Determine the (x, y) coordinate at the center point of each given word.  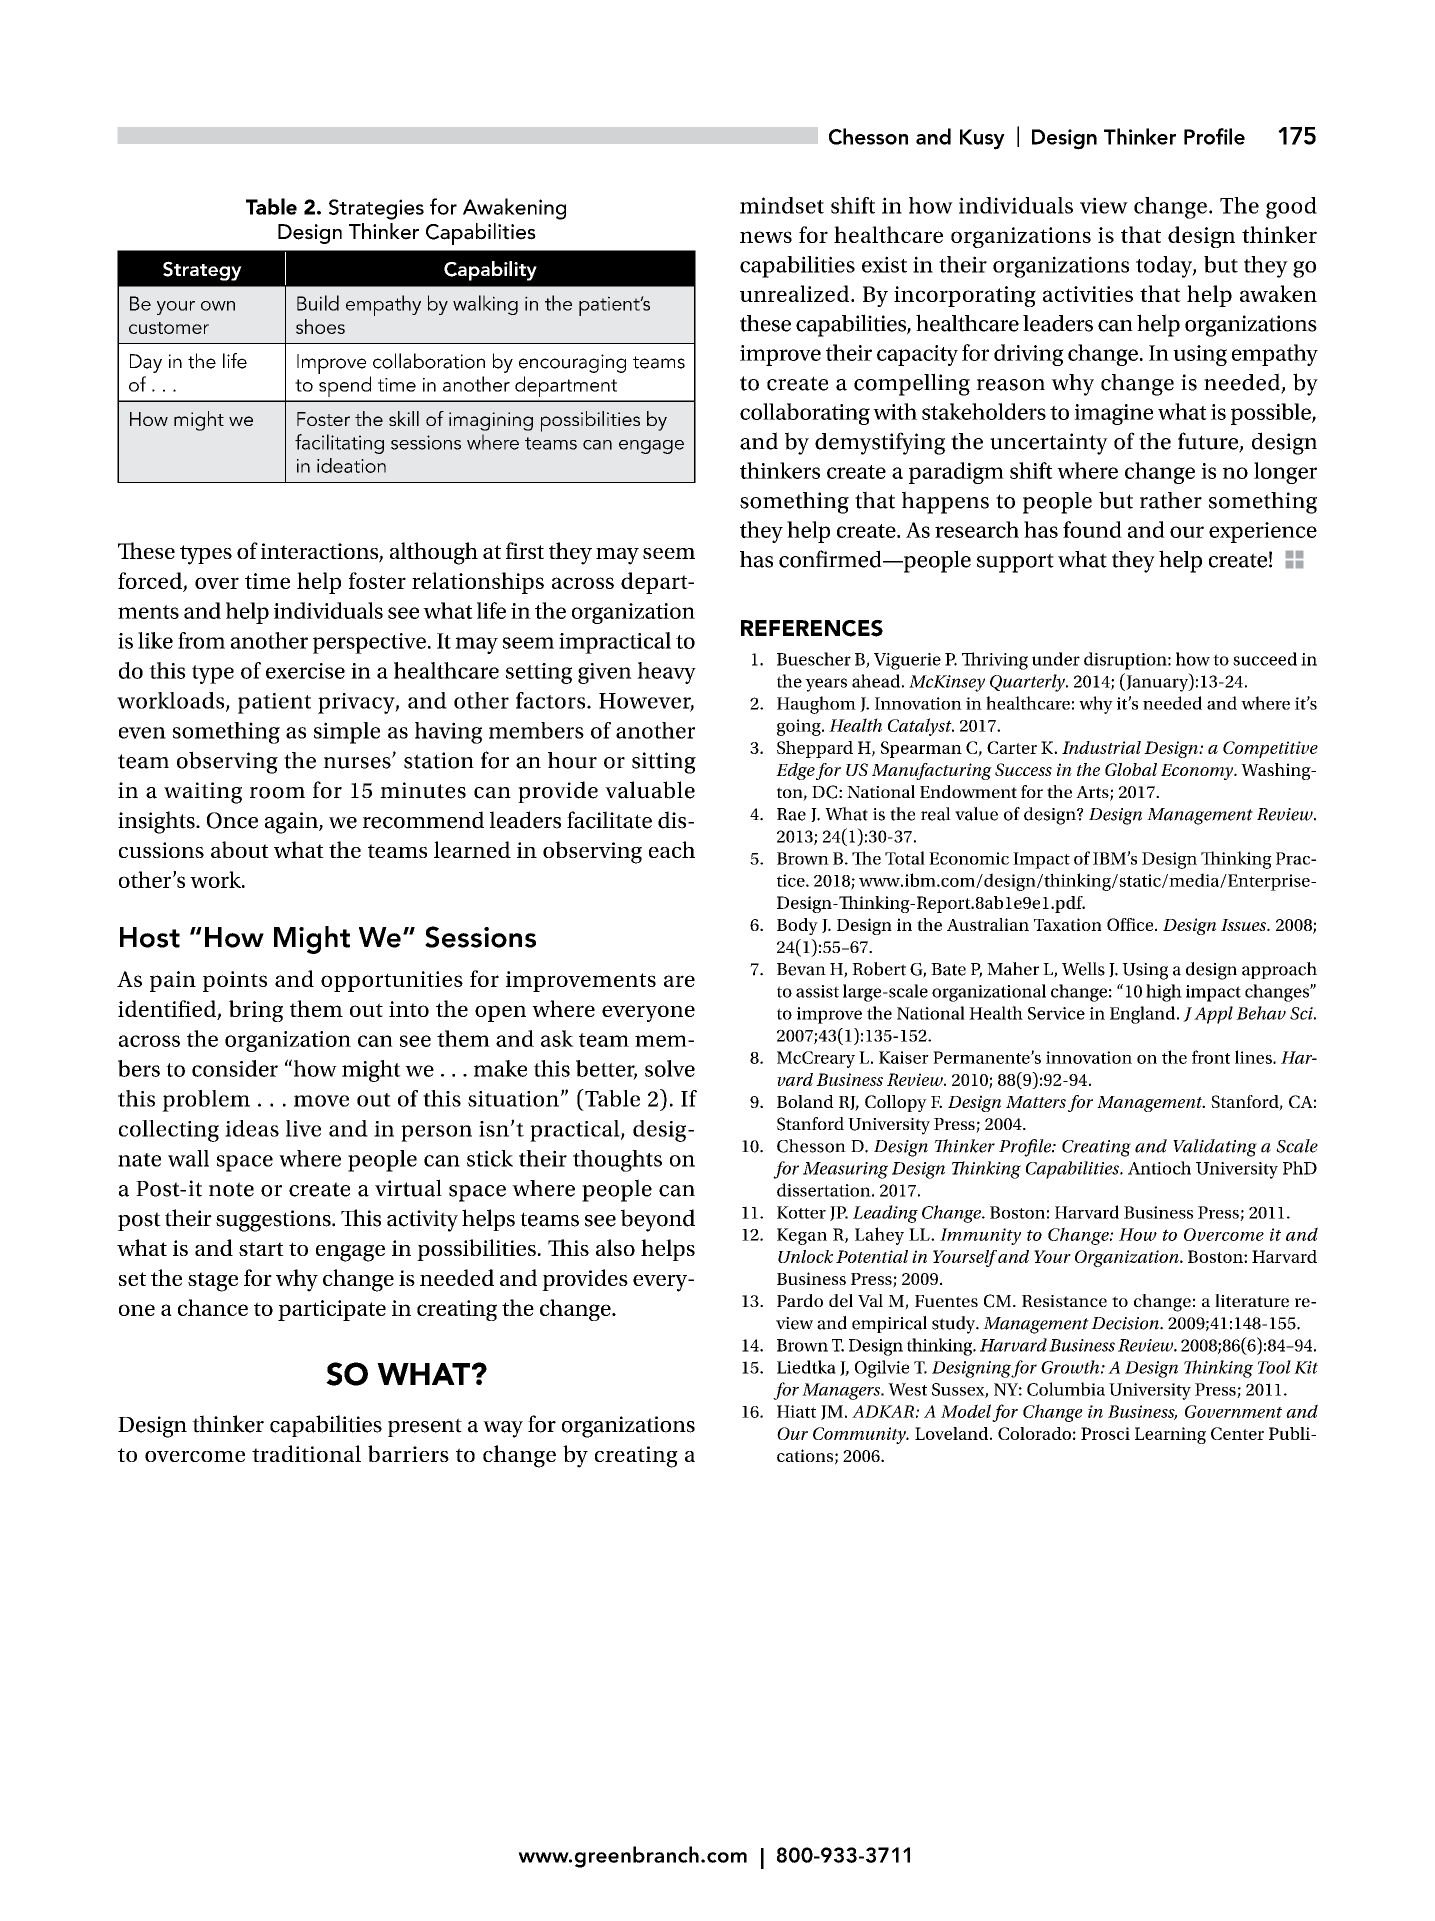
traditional (306, 1453)
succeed (1265, 659)
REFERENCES (812, 628)
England (1144, 1015)
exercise (305, 671)
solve (670, 1068)
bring (256, 1011)
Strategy (202, 271)
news (766, 237)
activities (1088, 294)
